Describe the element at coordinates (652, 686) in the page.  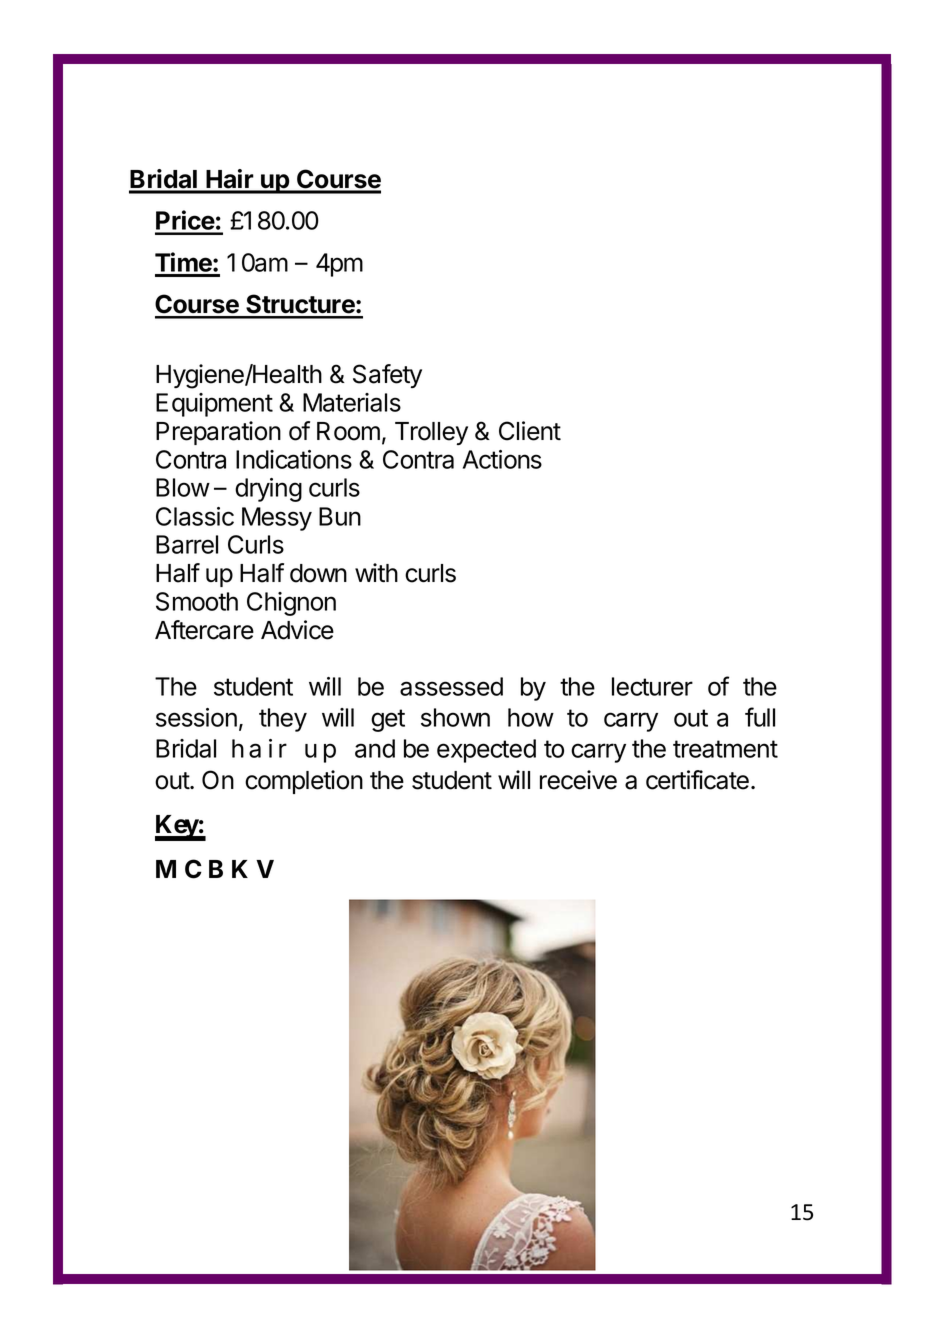
I see `lecturer` at that location.
